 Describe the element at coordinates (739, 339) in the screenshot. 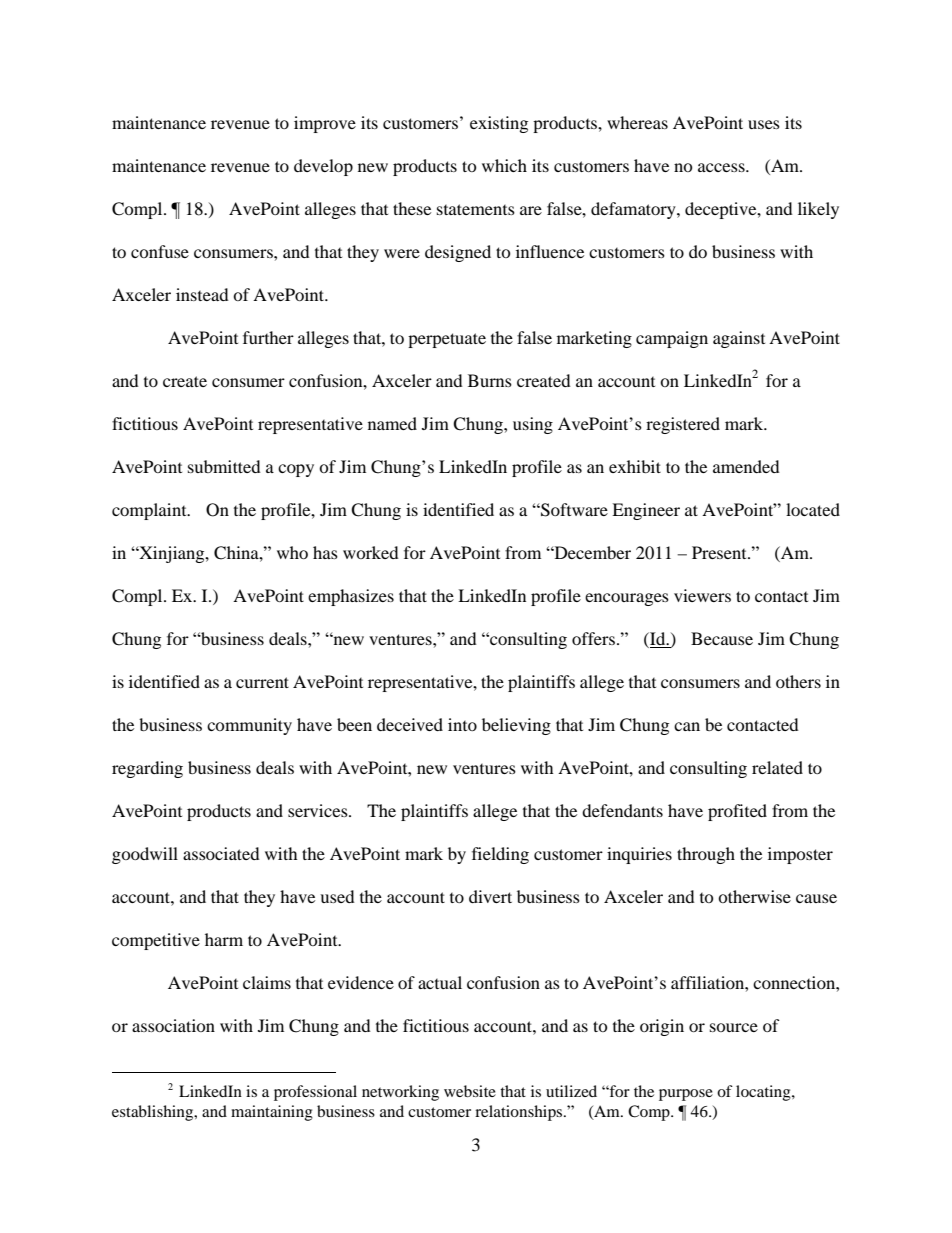

I see `against` at that location.
